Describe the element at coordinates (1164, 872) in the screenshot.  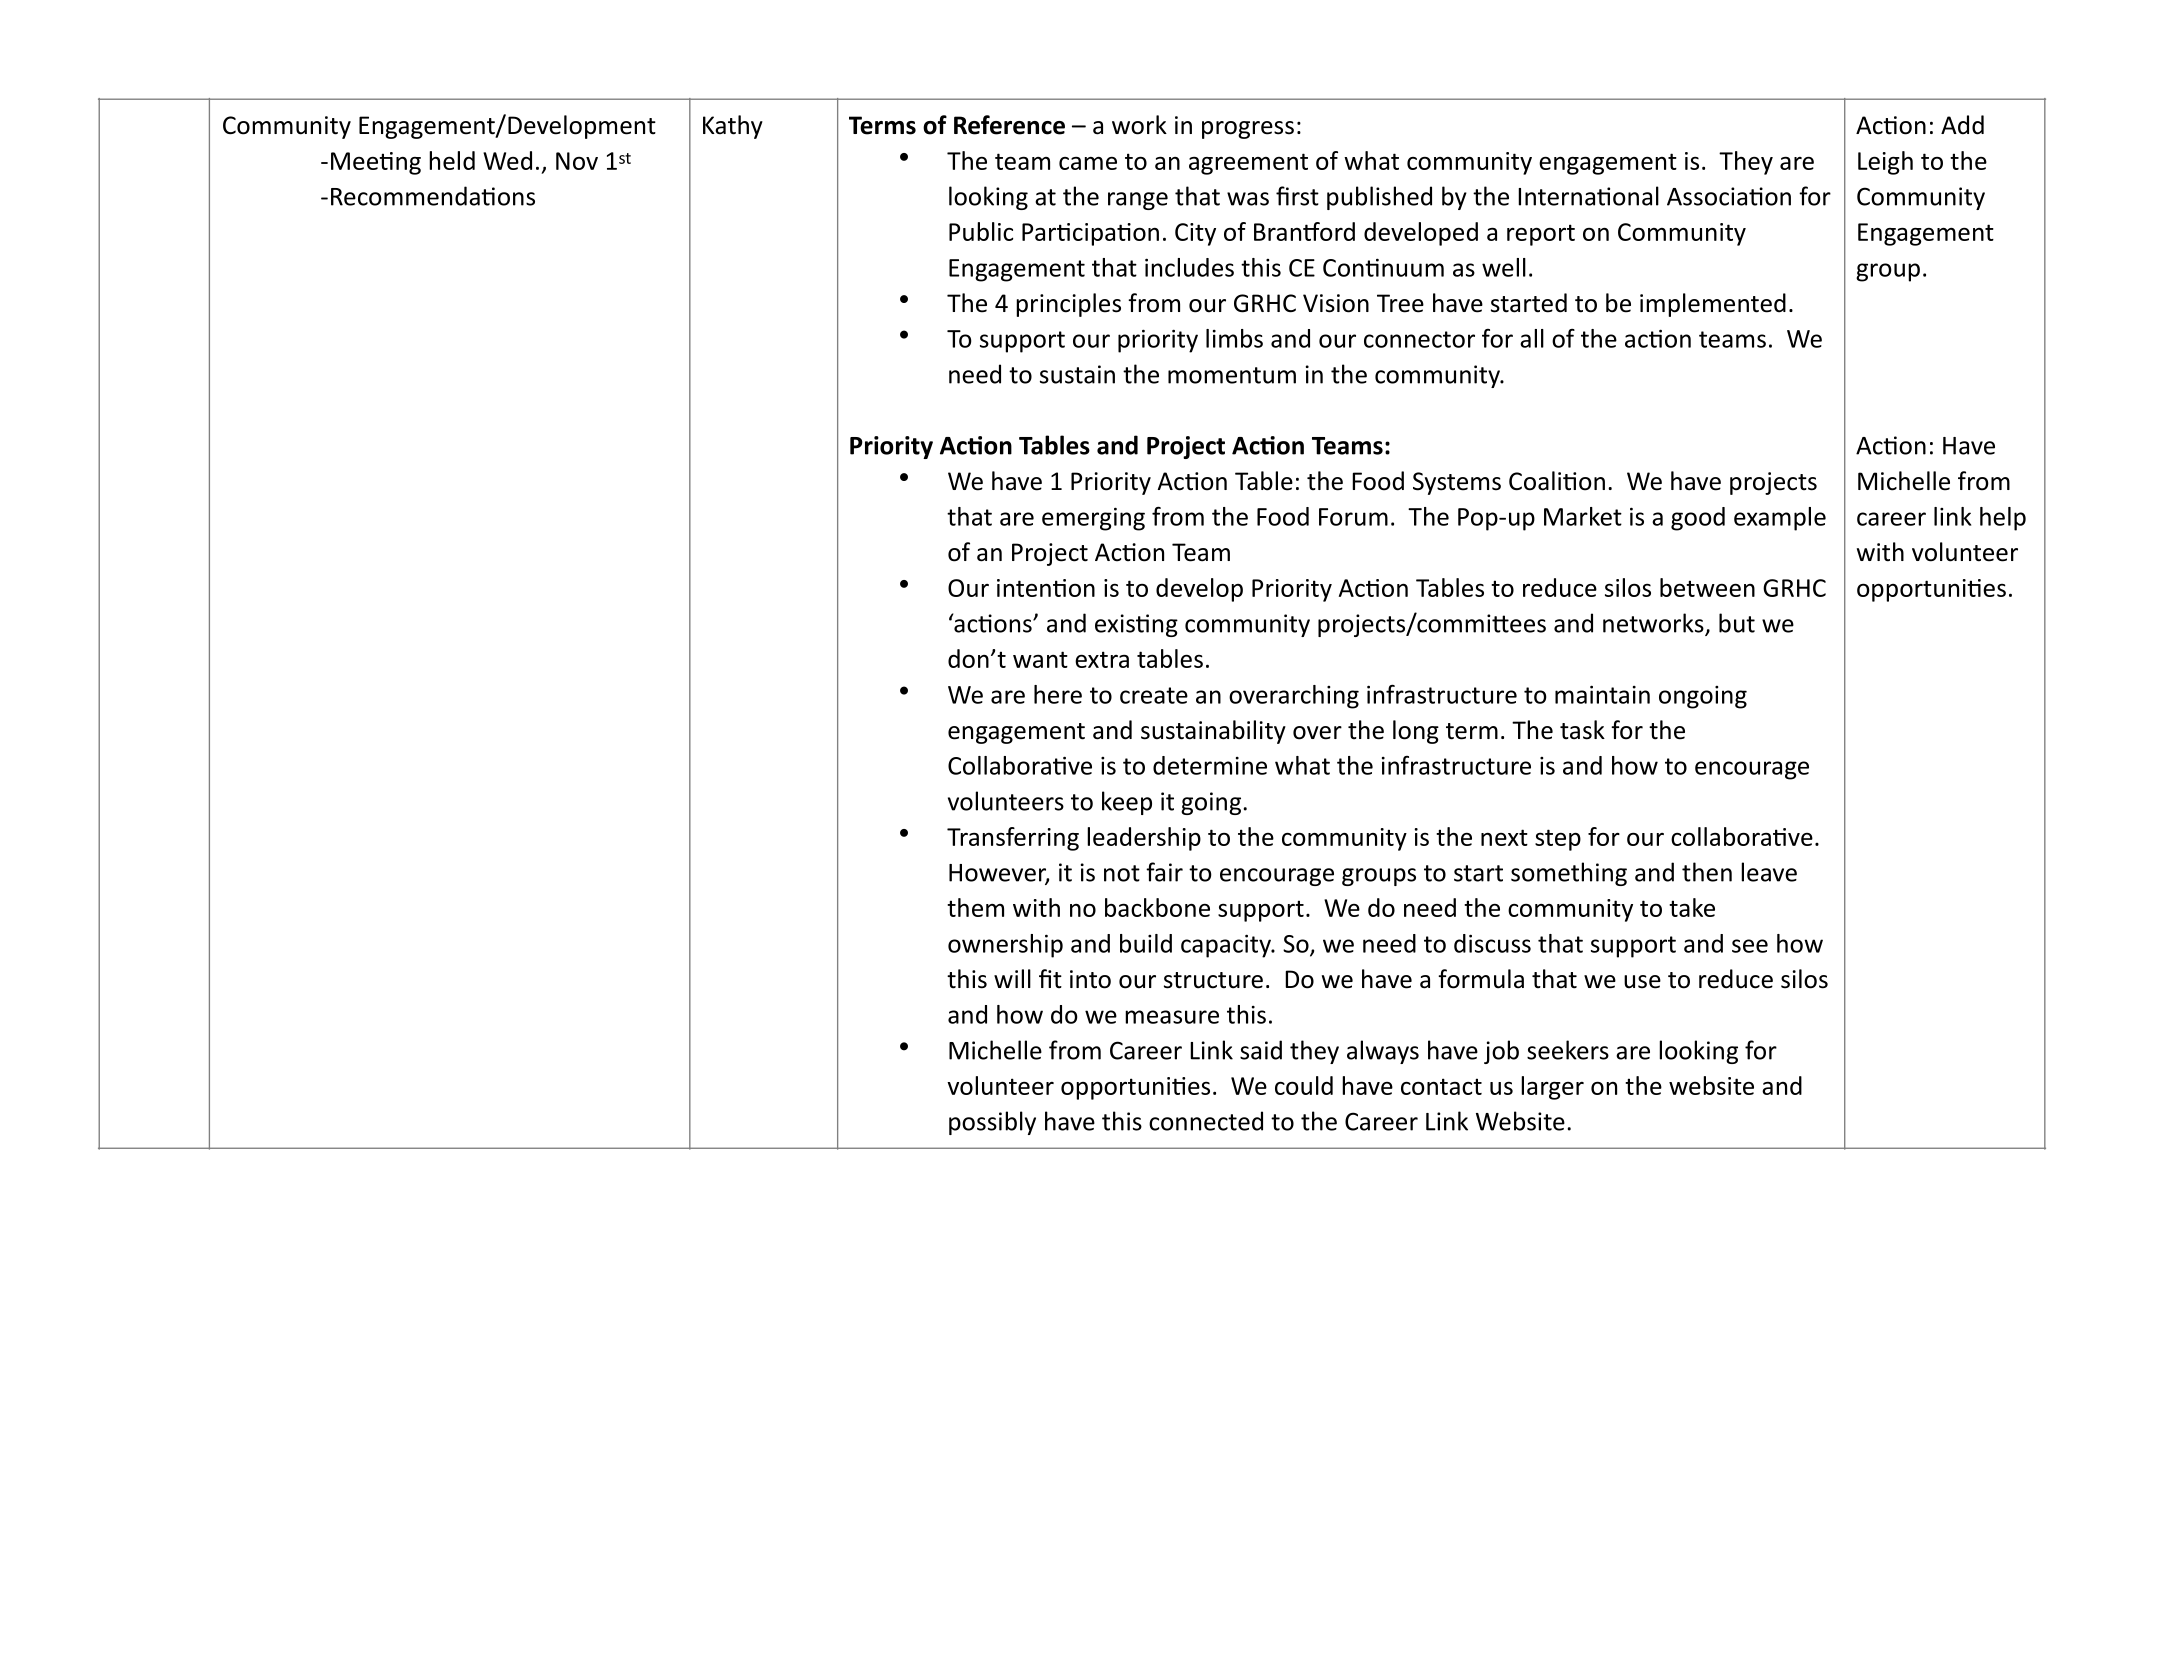
I see `fair` at that location.
